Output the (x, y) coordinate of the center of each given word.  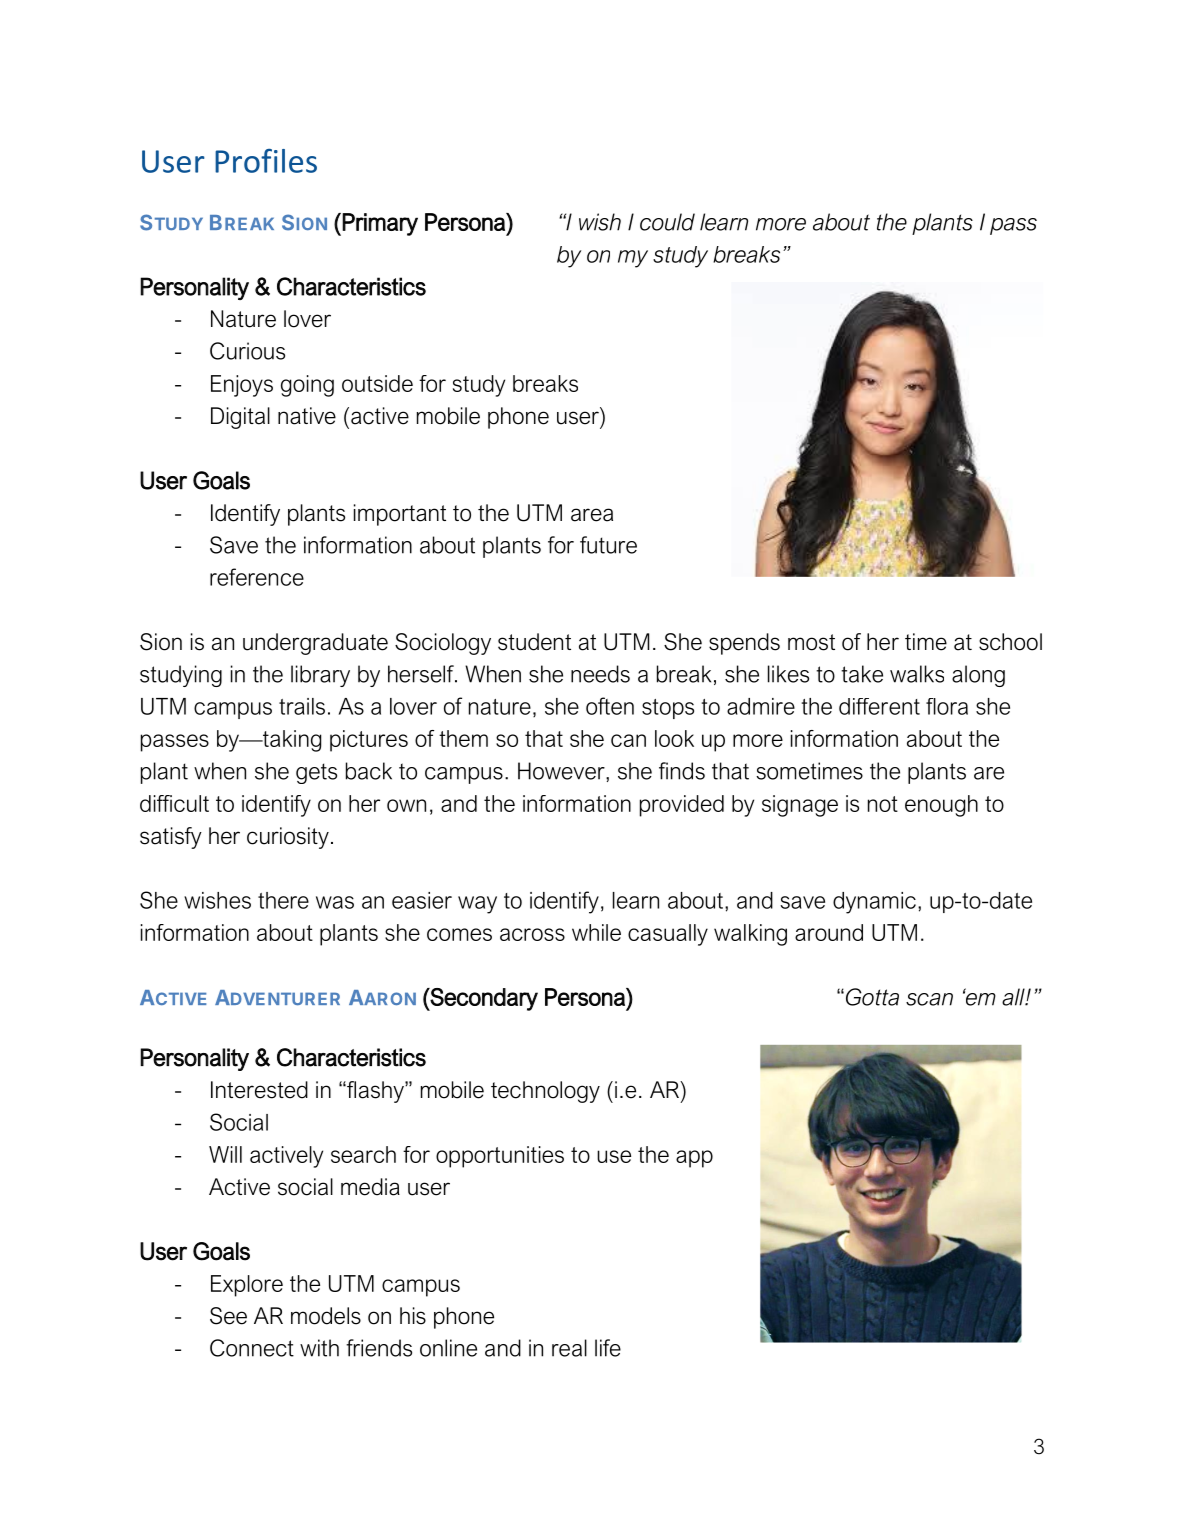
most (811, 642)
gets (316, 773)
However (562, 771)
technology (545, 1092)
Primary (380, 224)
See (228, 1316)
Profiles (266, 161)
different (879, 706)
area (592, 515)
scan (929, 999)
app (694, 1159)
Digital (240, 418)
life (608, 1348)
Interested (259, 1090)
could (667, 222)
